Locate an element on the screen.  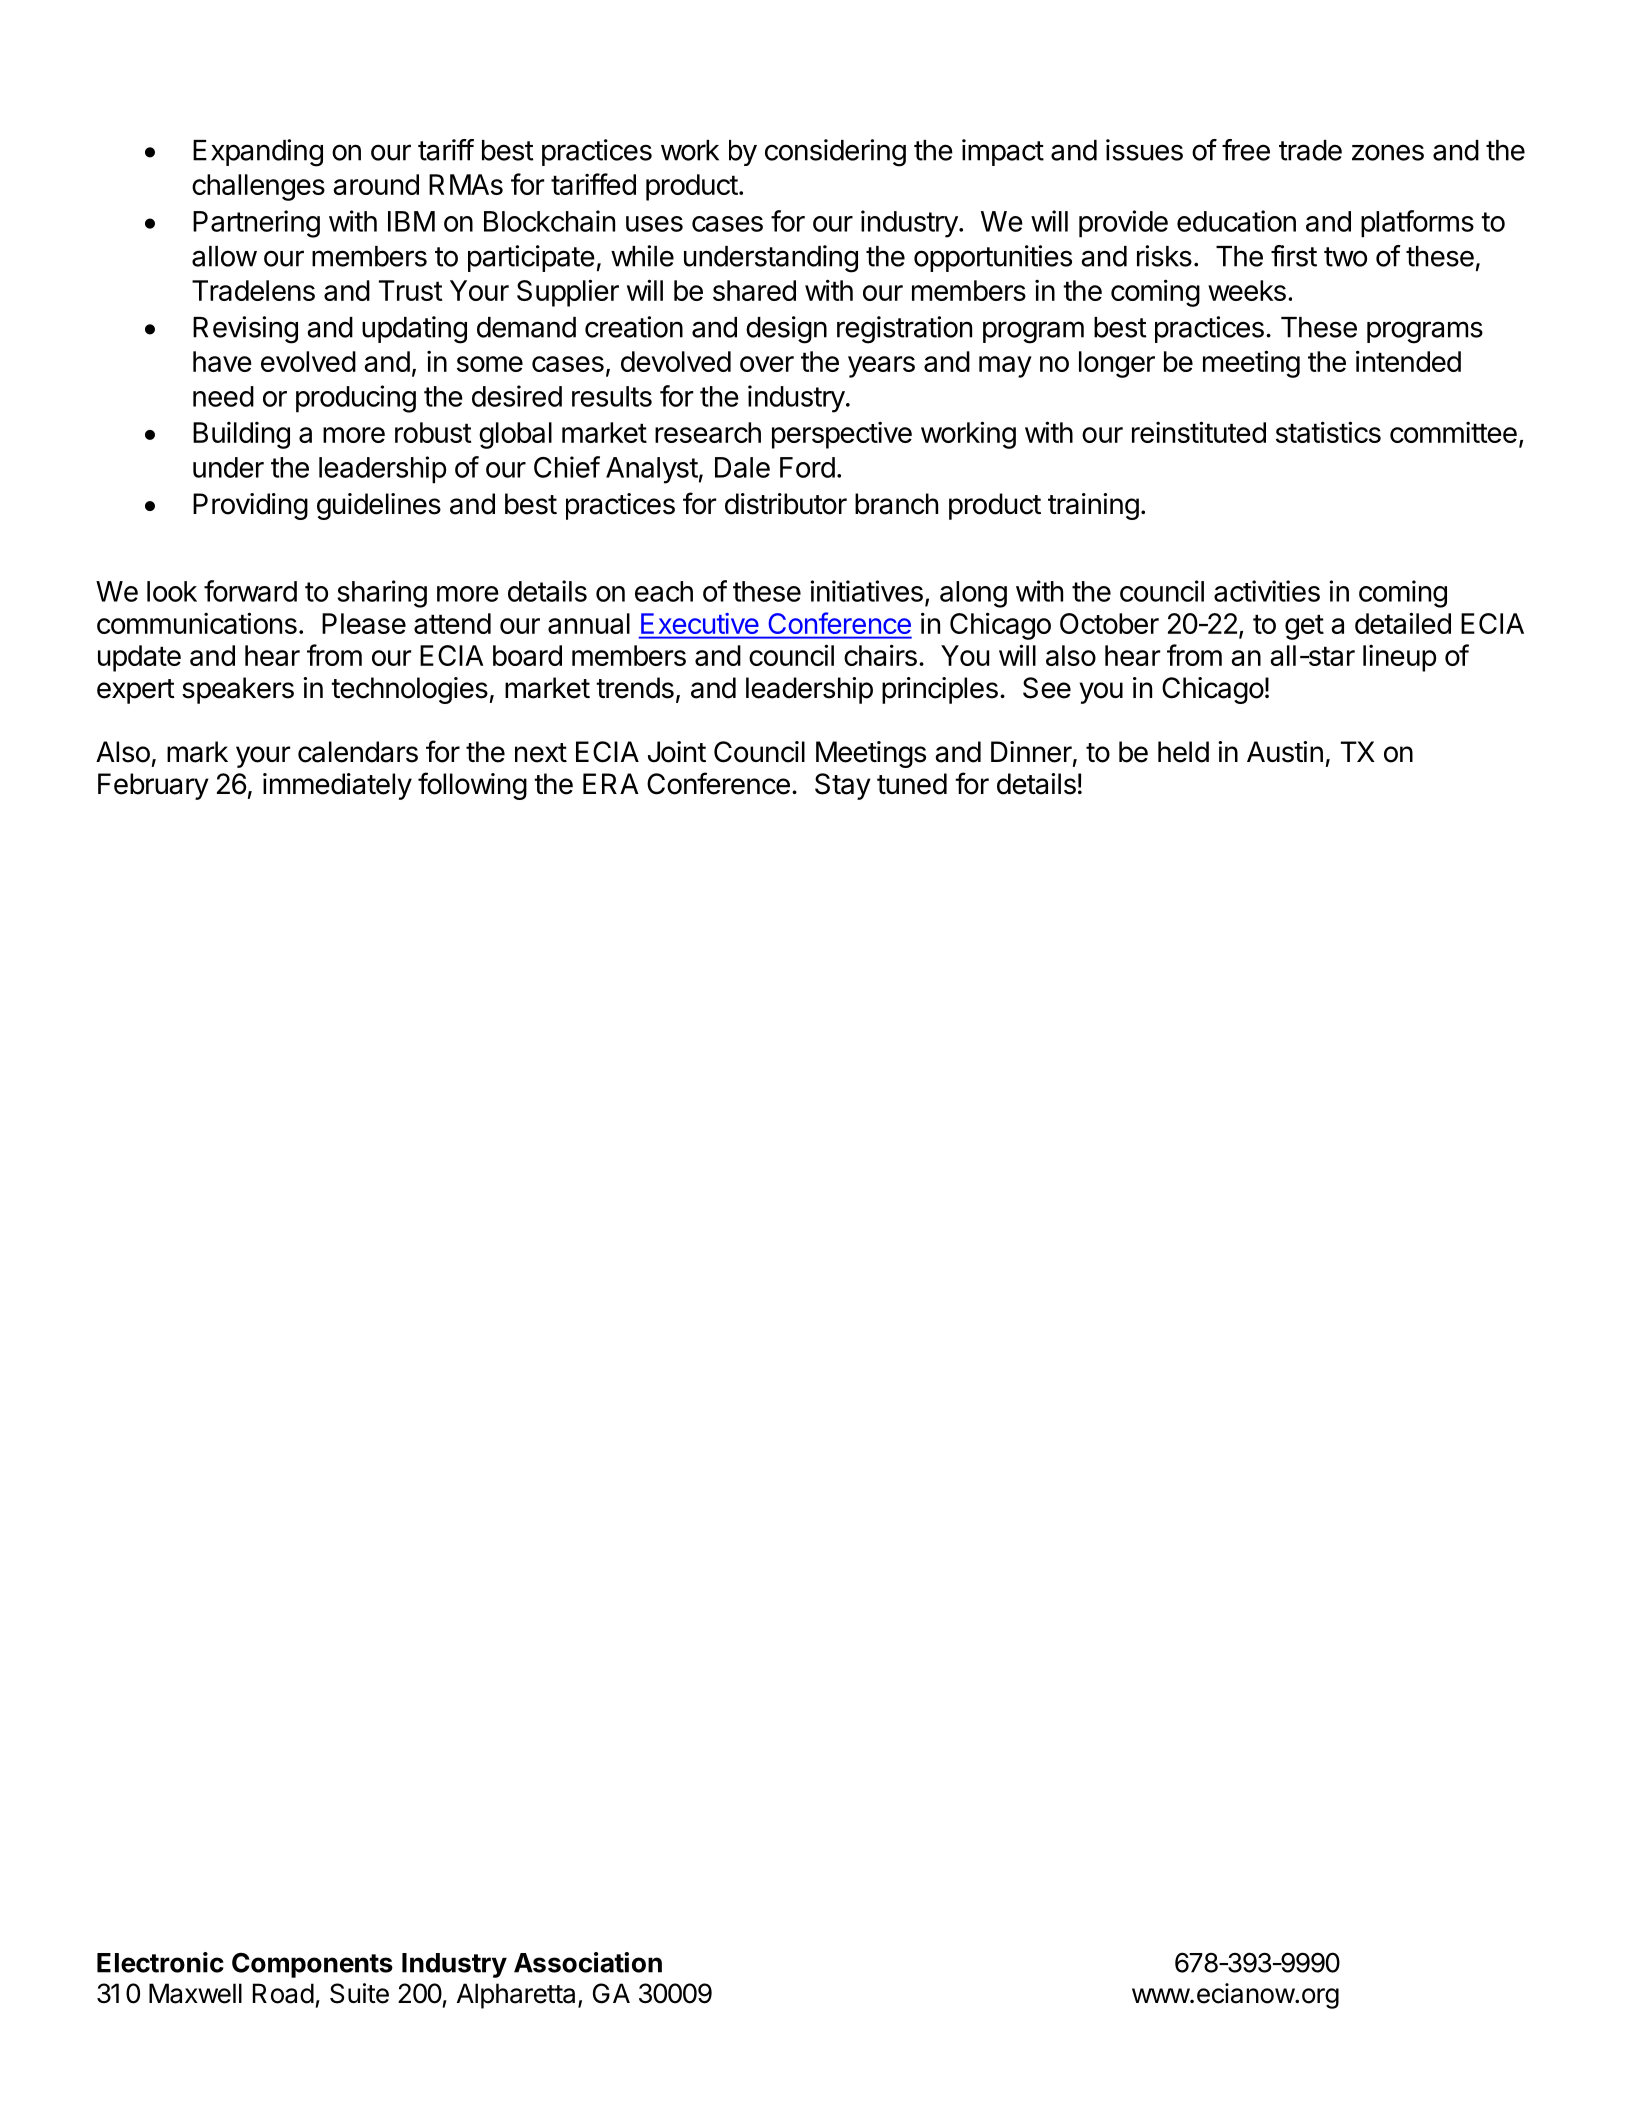
held is located at coordinates (1183, 752).
